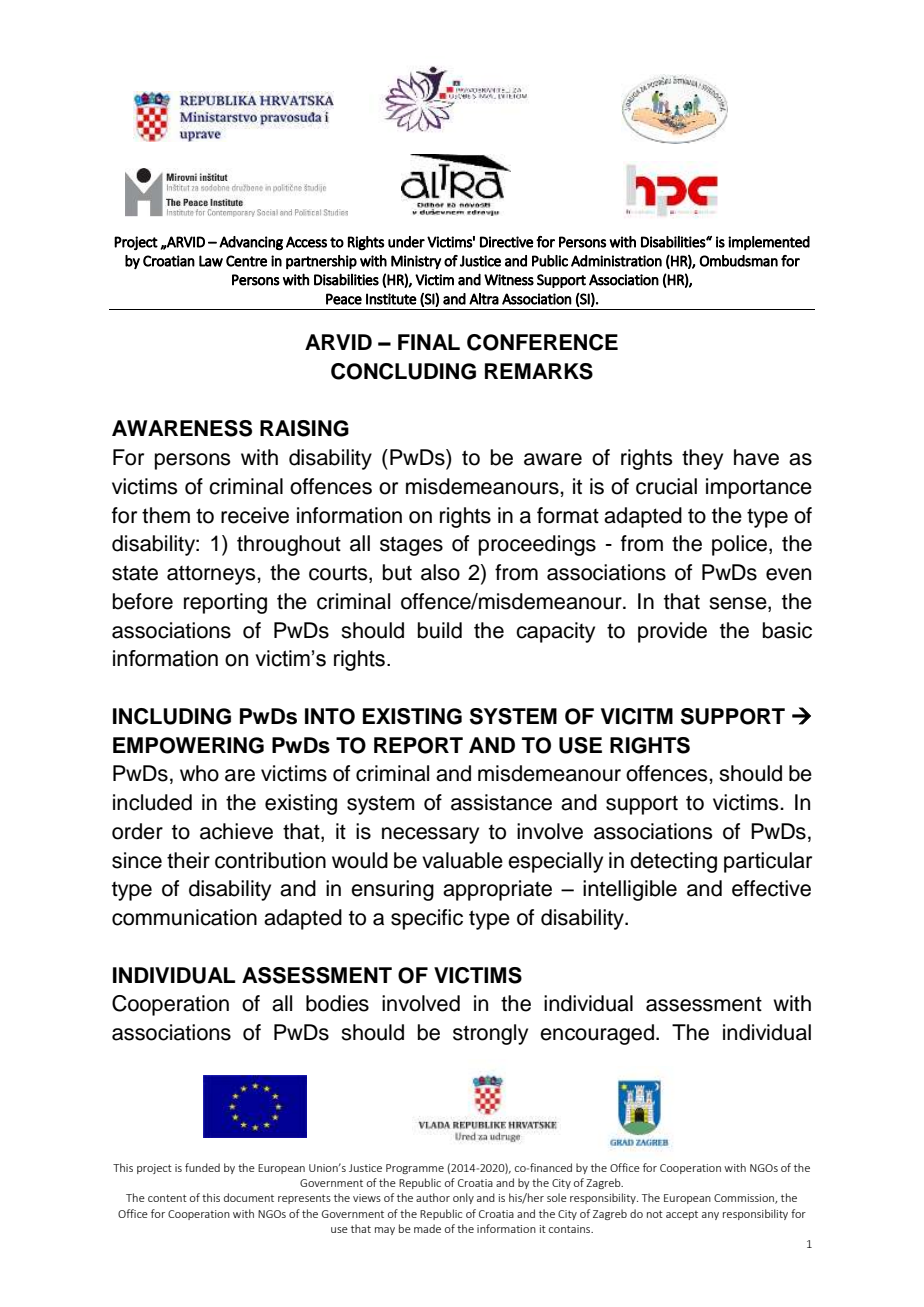  I want to click on communication, so click(184, 917).
